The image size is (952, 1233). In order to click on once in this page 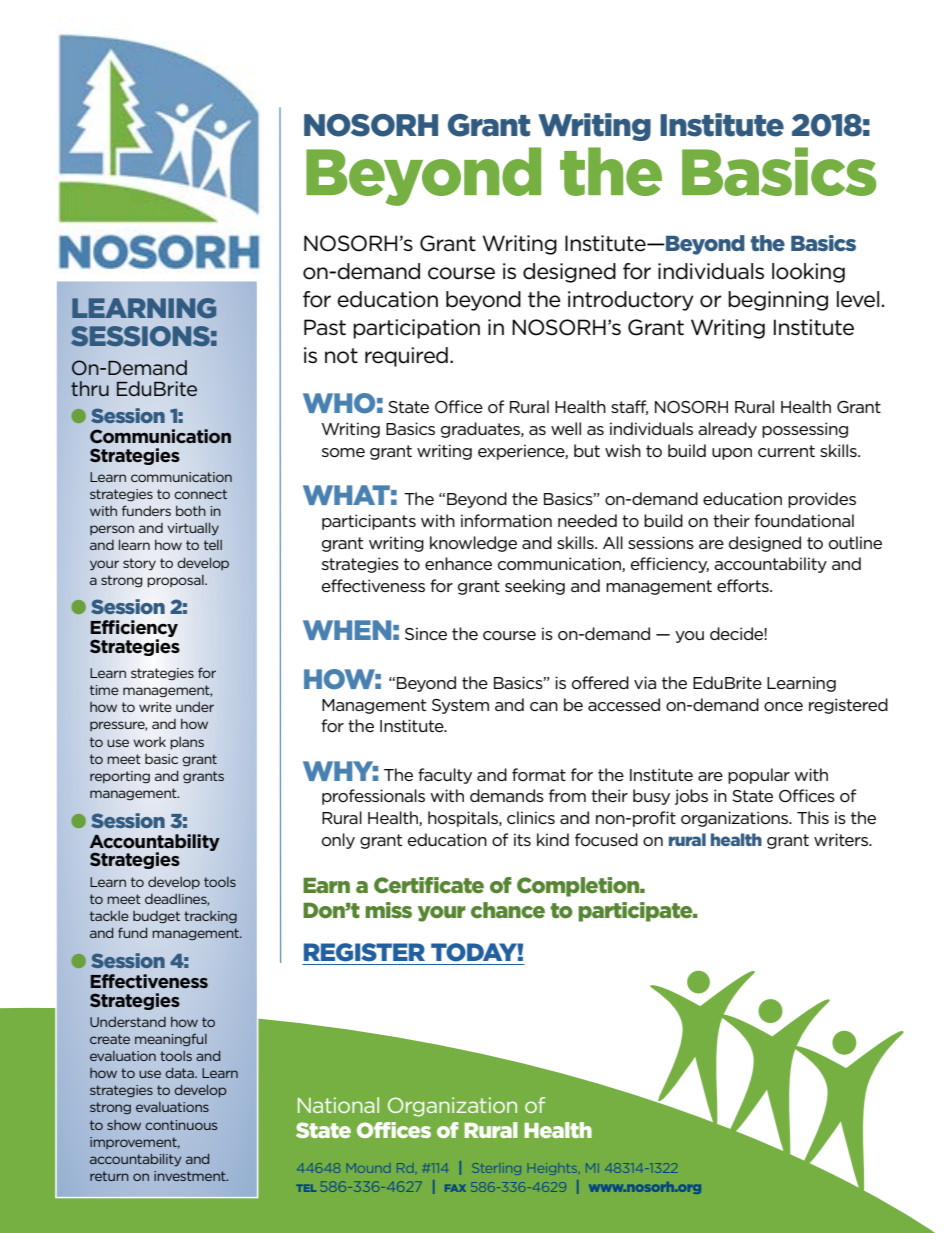, I will do `click(783, 706)`.
